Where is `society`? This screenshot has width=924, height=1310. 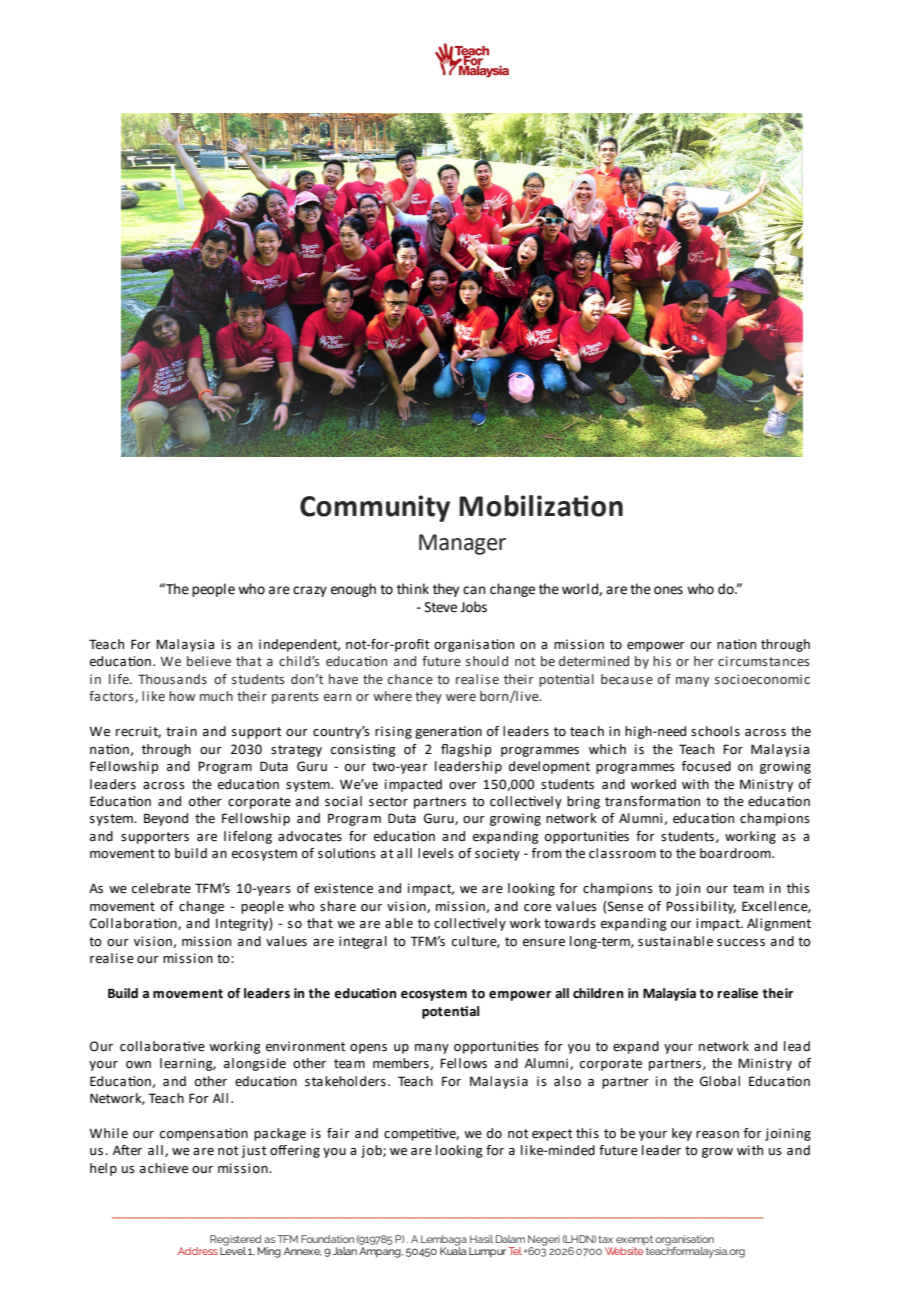
society is located at coordinates (497, 854).
